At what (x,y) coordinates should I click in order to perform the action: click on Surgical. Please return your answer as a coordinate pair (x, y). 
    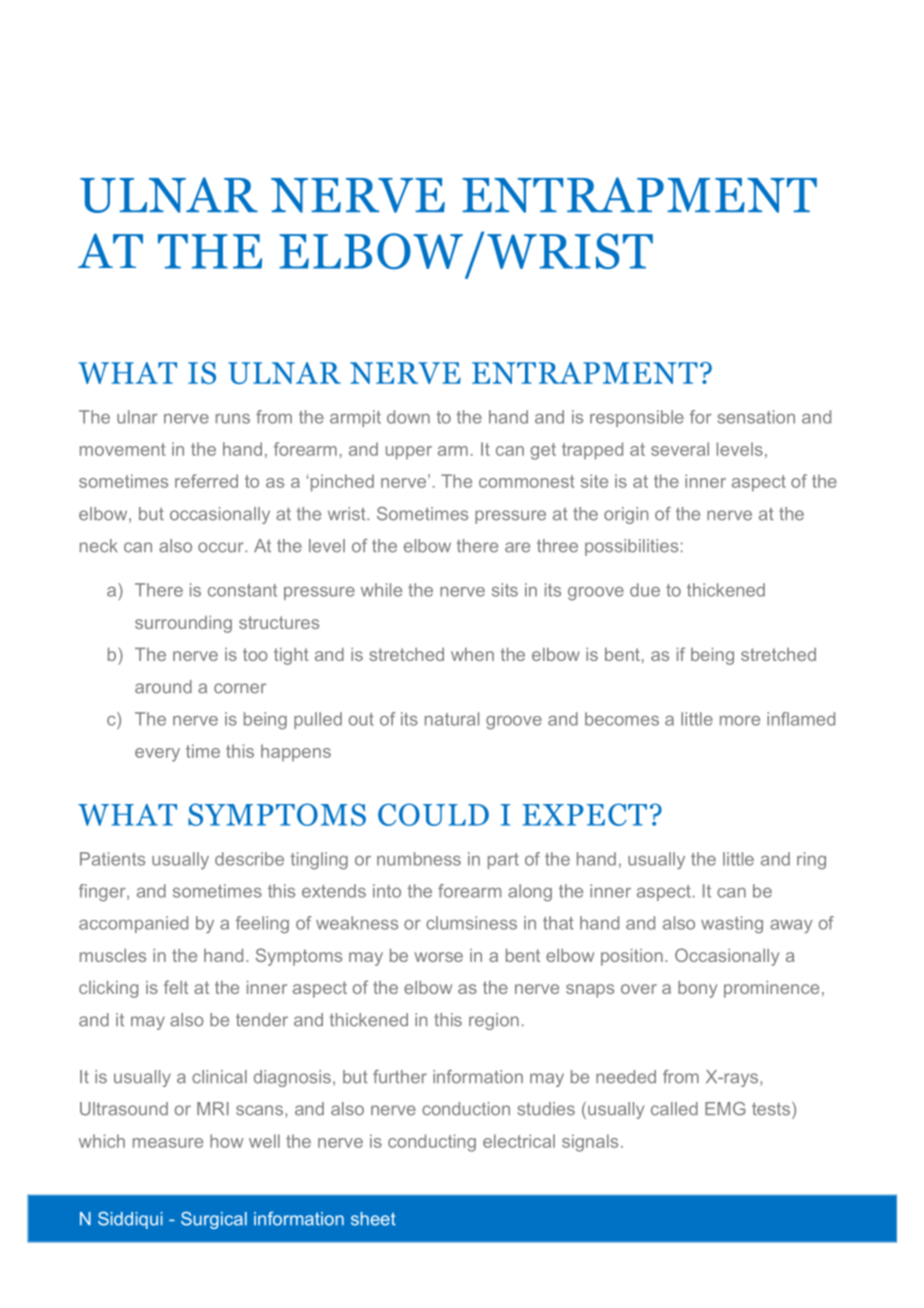
    Looking at the image, I should click on (214, 1220).
